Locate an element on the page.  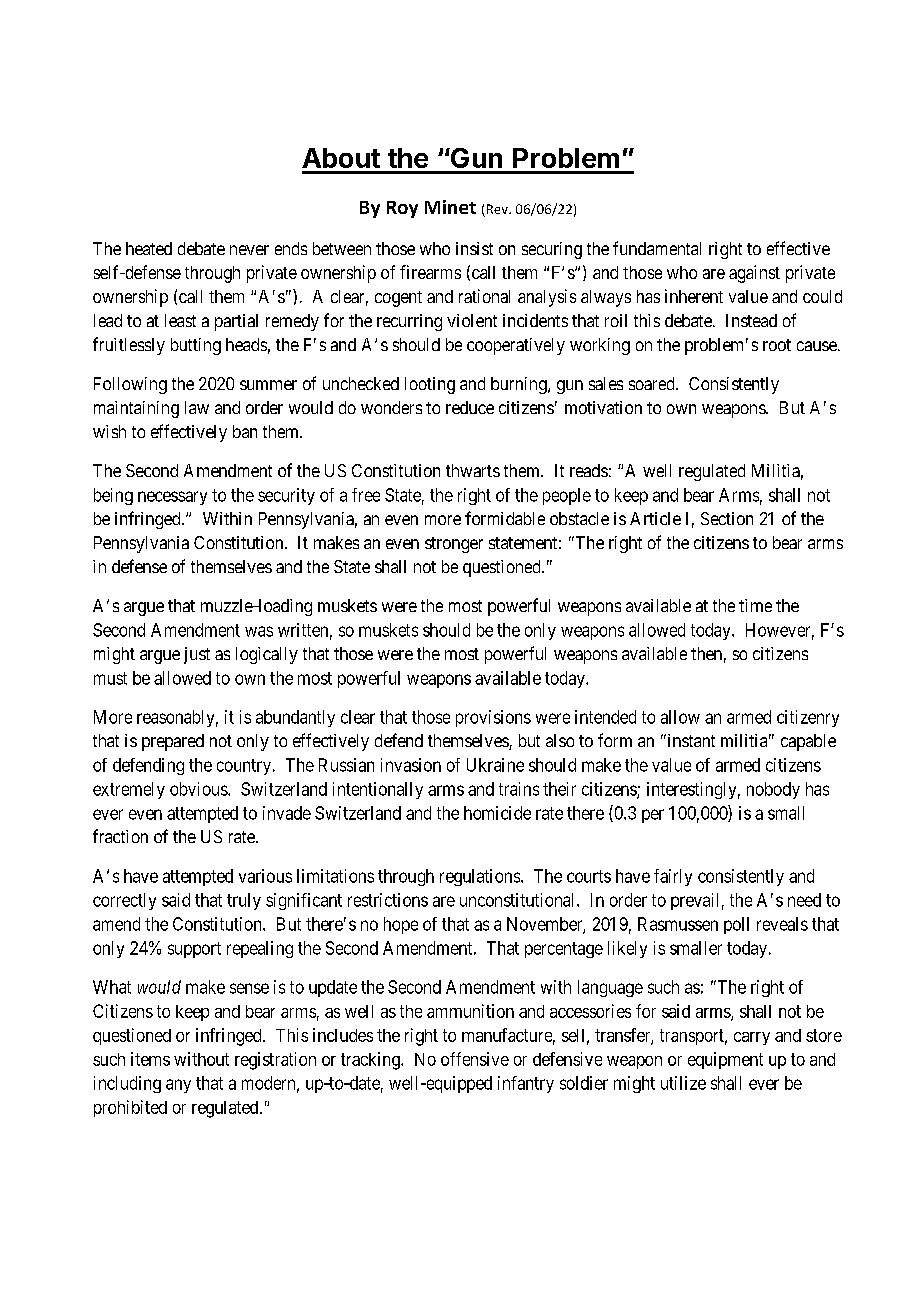
time is located at coordinates (755, 605).
